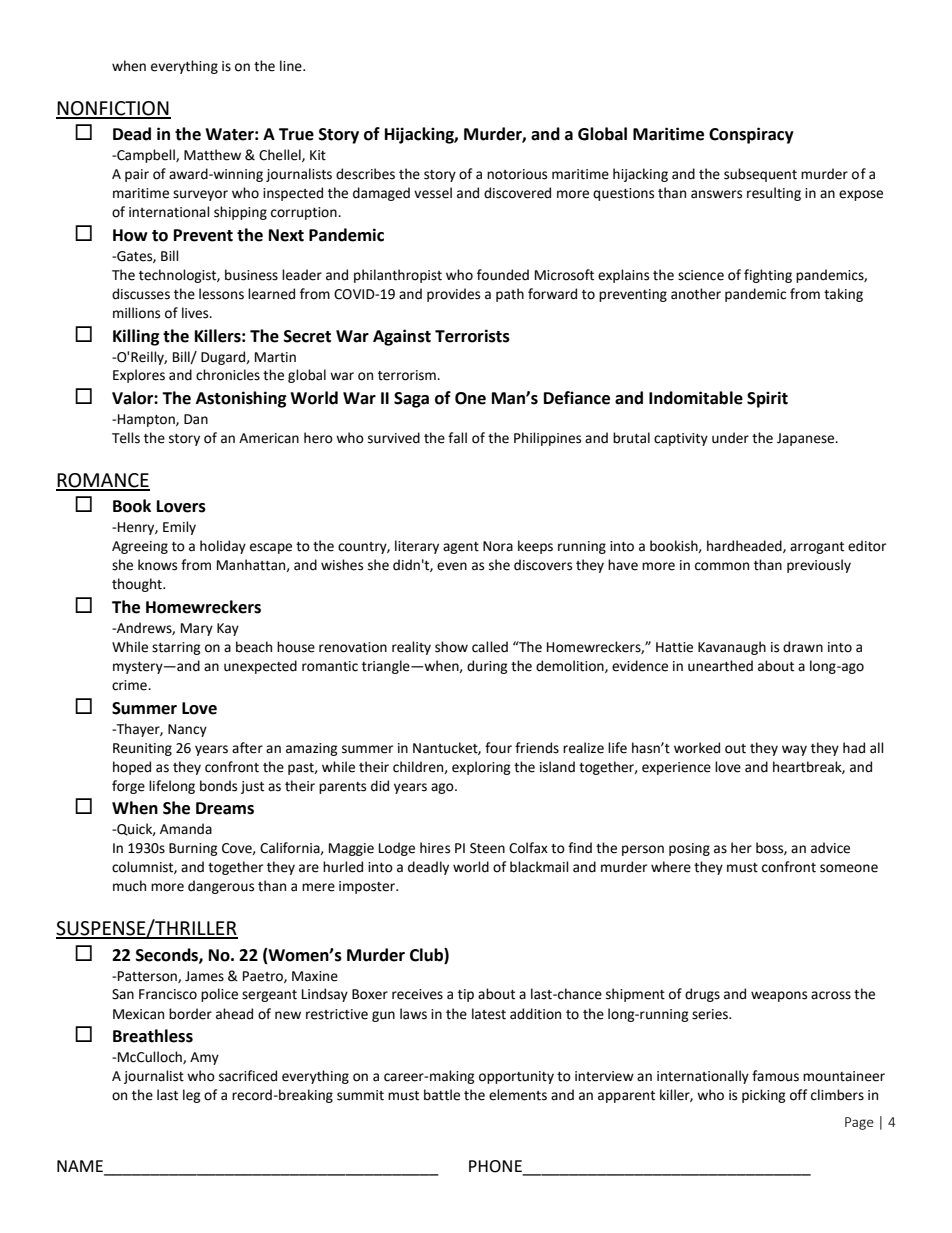 The height and width of the document is (1233, 952). I want to click on leg, so click(192, 1096).
